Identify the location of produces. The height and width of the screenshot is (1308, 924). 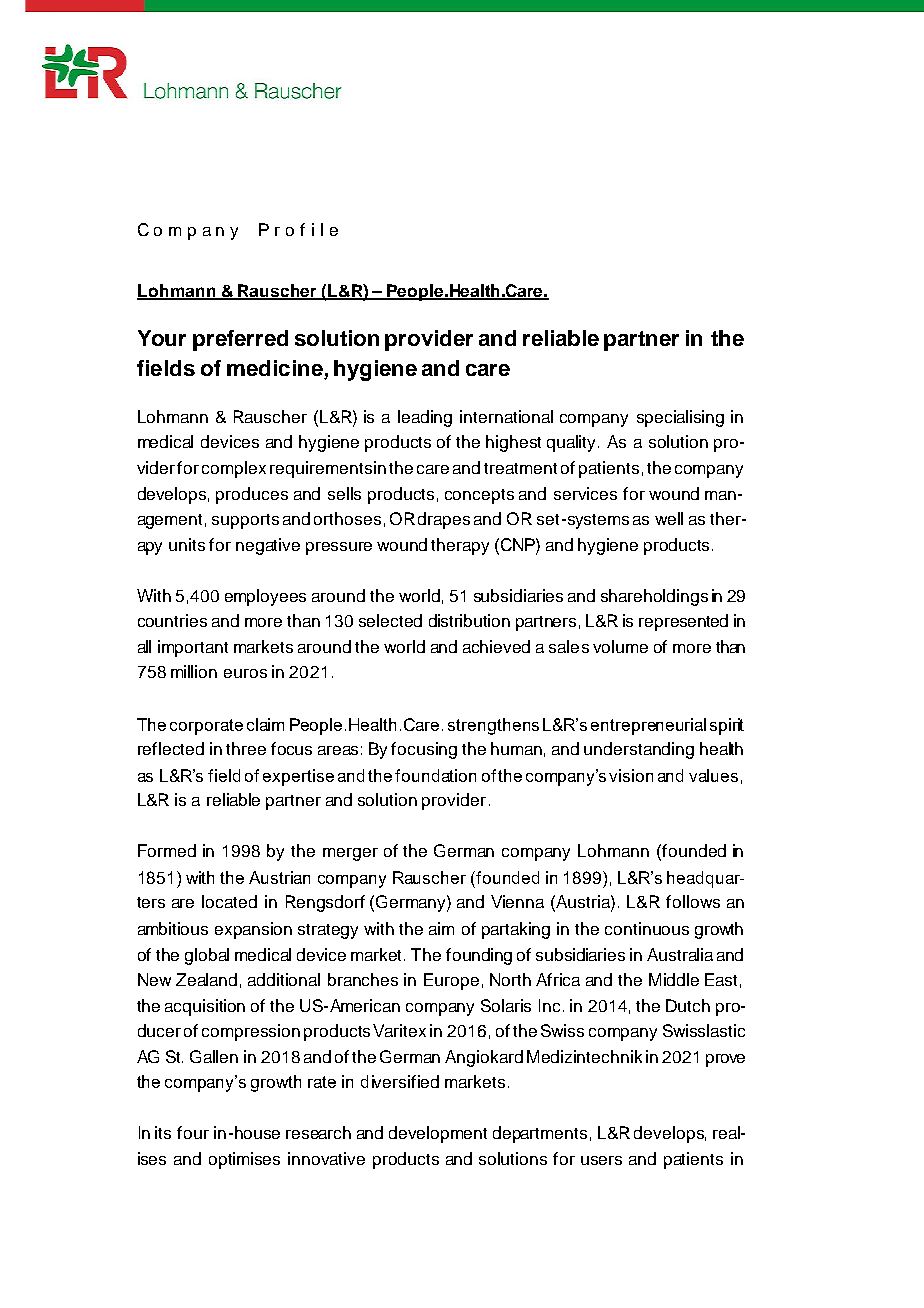
(252, 495).
